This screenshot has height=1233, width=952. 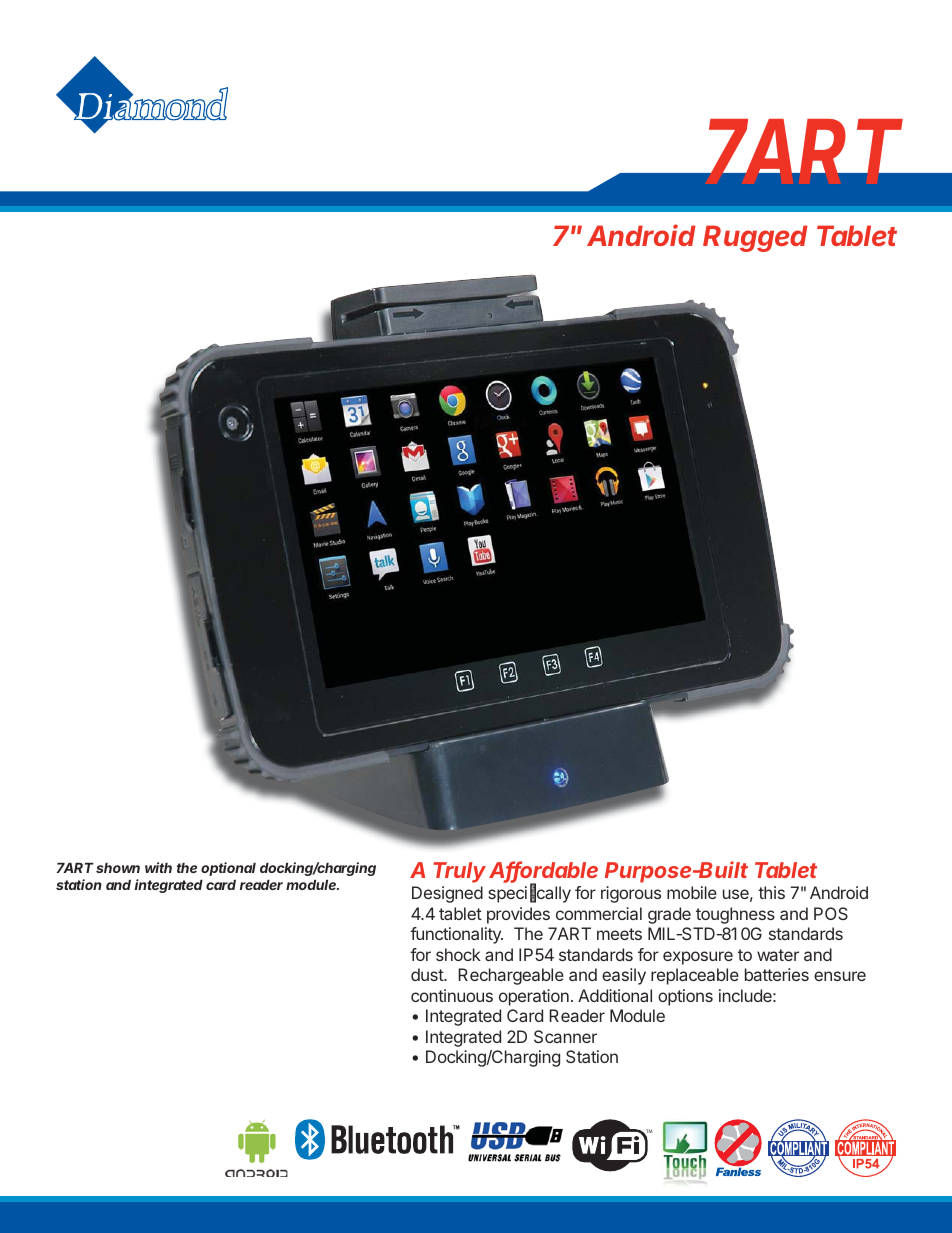 What do you see at coordinates (228, 869) in the screenshot?
I see `optional` at bounding box center [228, 869].
